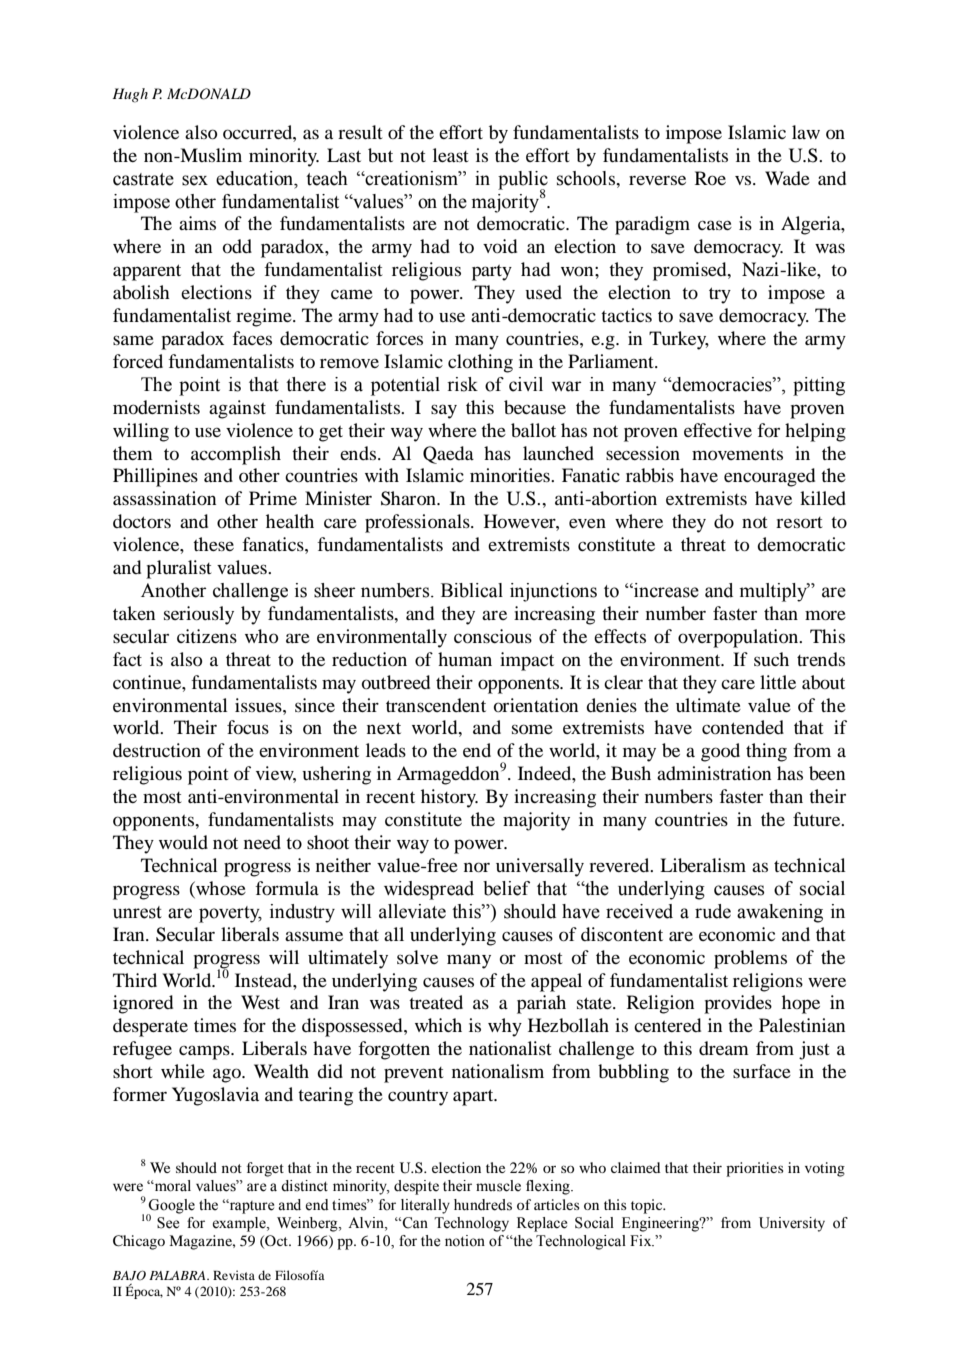 The width and height of the screenshot is (959, 1355). Describe the element at coordinates (450, 155) in the screenshot. I see `least` at that location.
